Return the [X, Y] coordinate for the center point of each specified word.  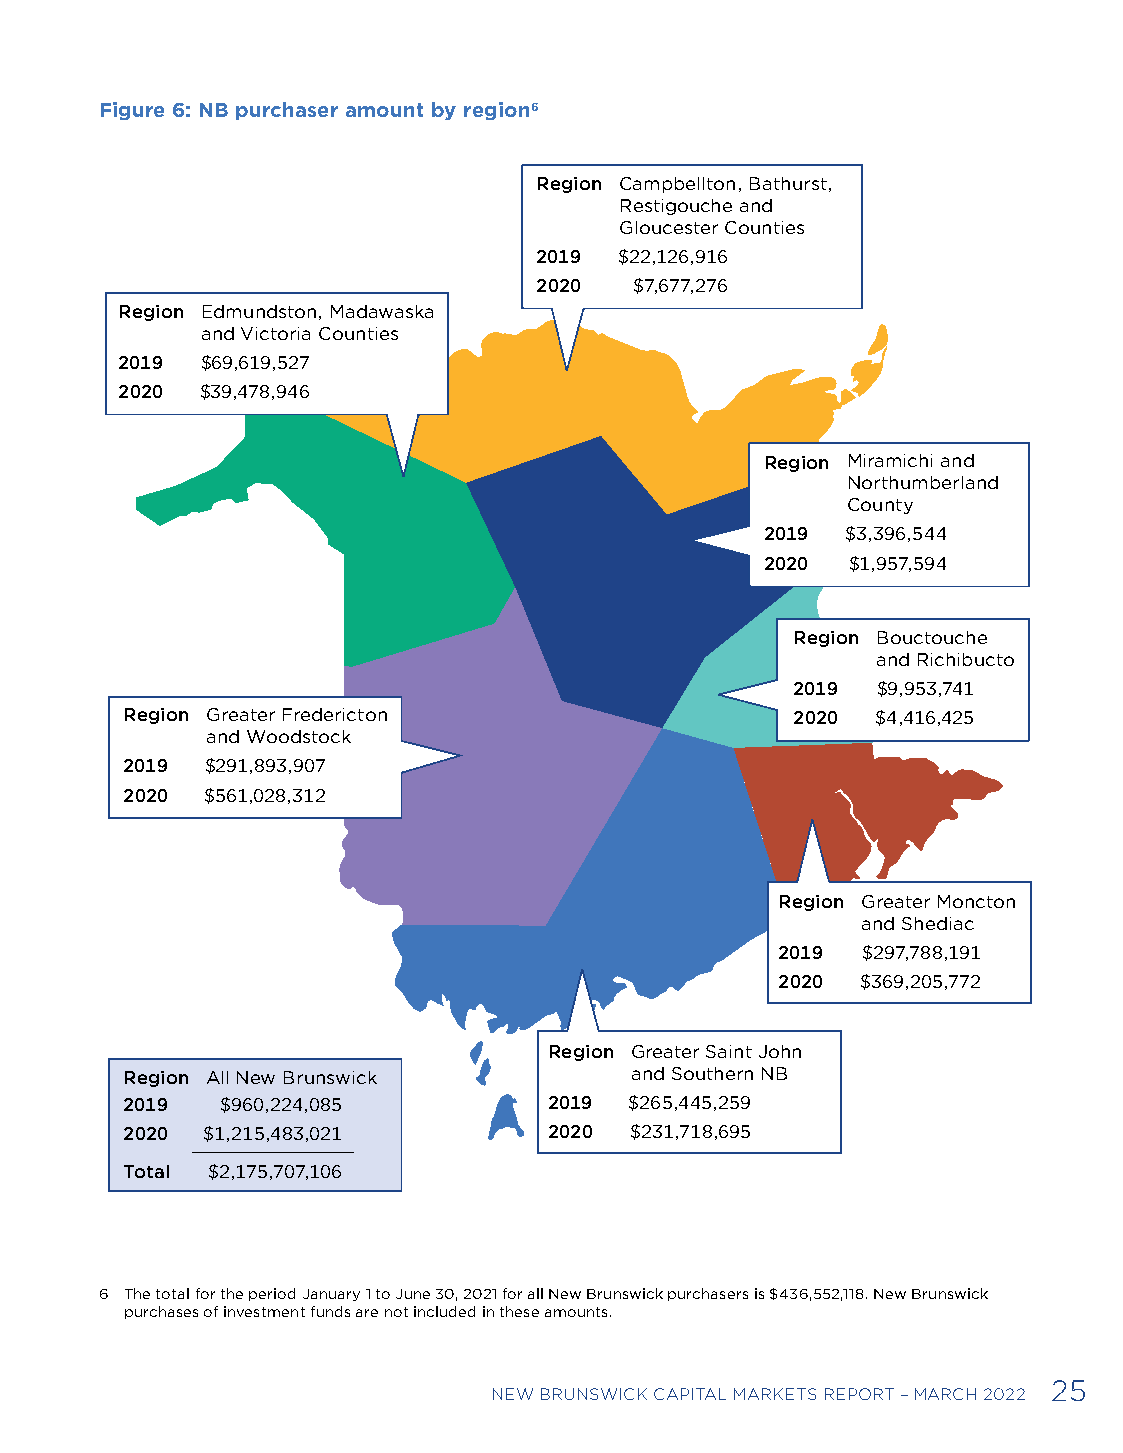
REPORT [859, 1394]
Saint [729, 1051]
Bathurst [788, 183]
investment [264, 1311]
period [272, 1294]
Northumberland [923, 482]
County [880, 506]
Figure [132, 111]
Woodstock [299, 736]
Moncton [976, 901]
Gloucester [669, 227]
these [519, 1311]
